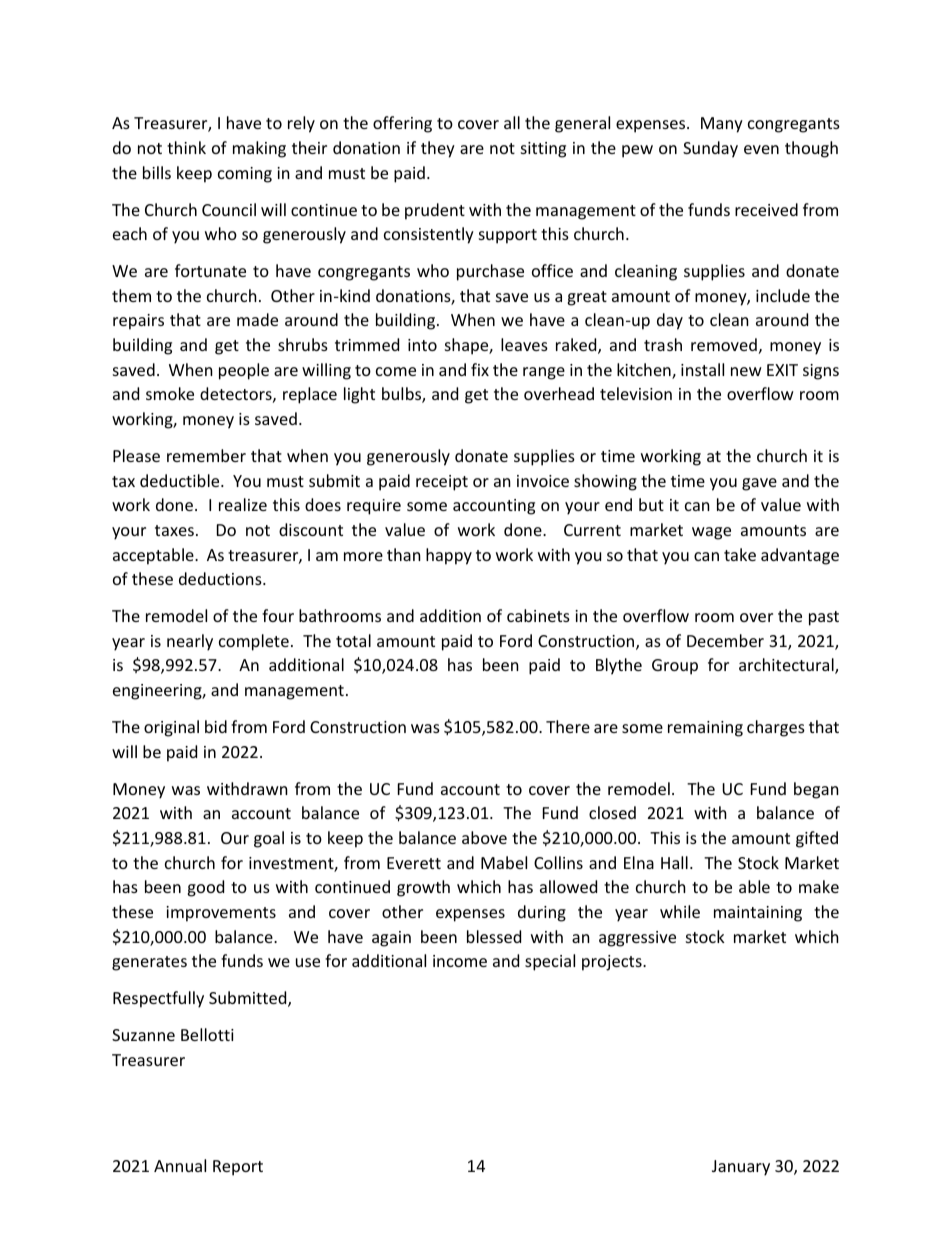 The height and width of the screenshot is (1233, 952). Describe the element at coordinates (438, 149) in the screenshot. I see `they` at that location.
